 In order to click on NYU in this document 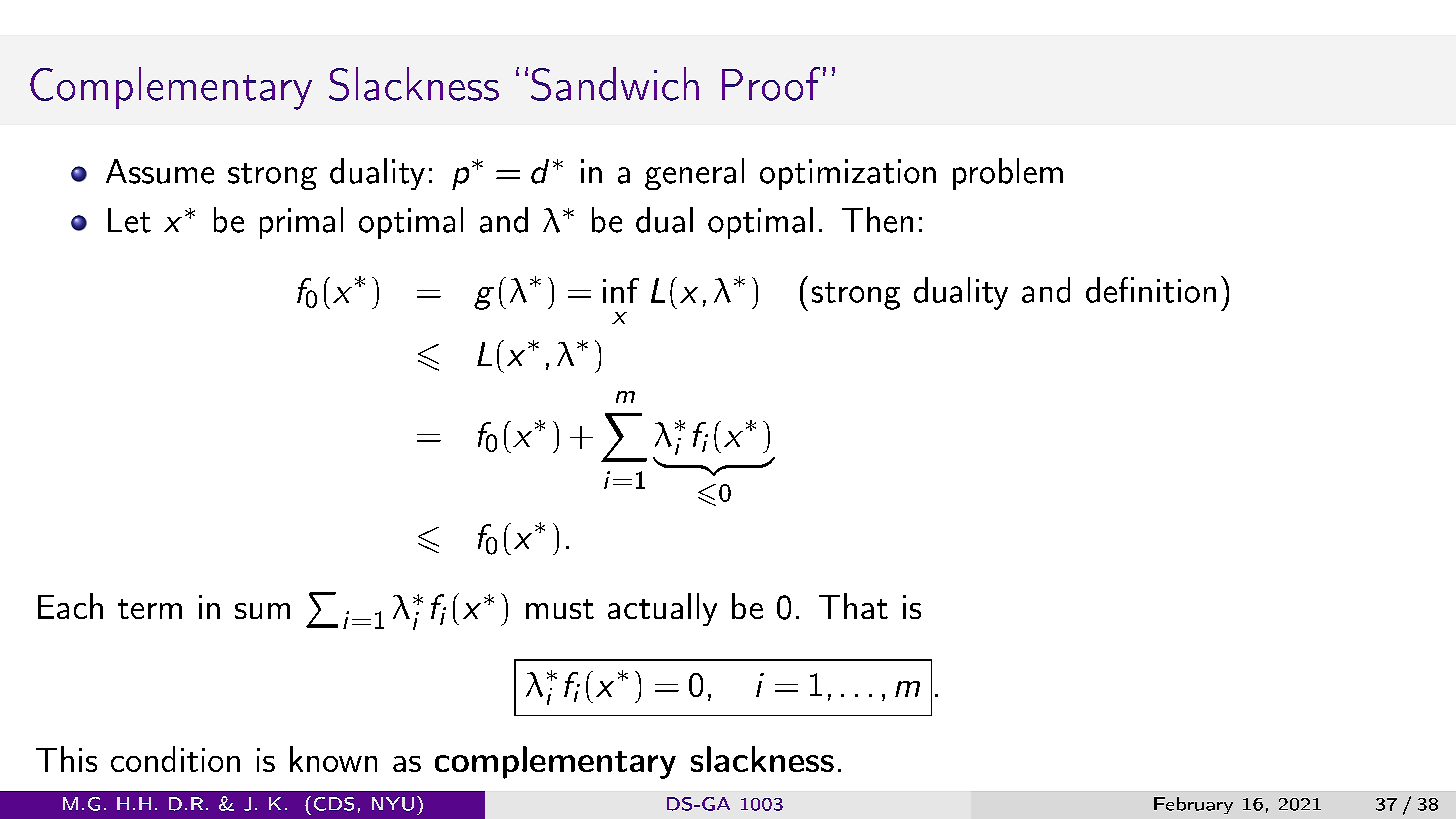, I will do `click(393, 804)`.
